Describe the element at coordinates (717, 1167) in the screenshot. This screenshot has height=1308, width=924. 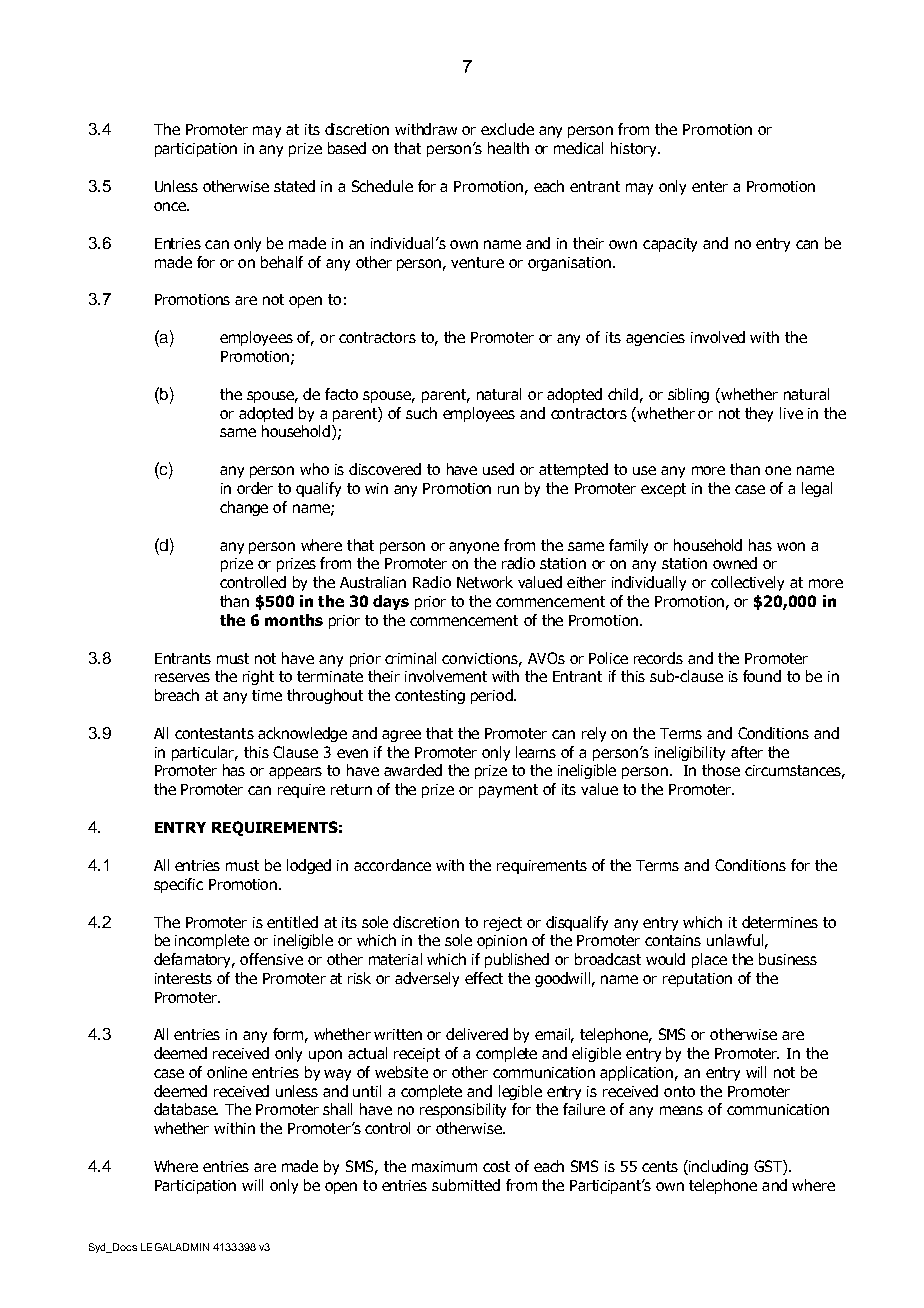
I see `including` at that location.
